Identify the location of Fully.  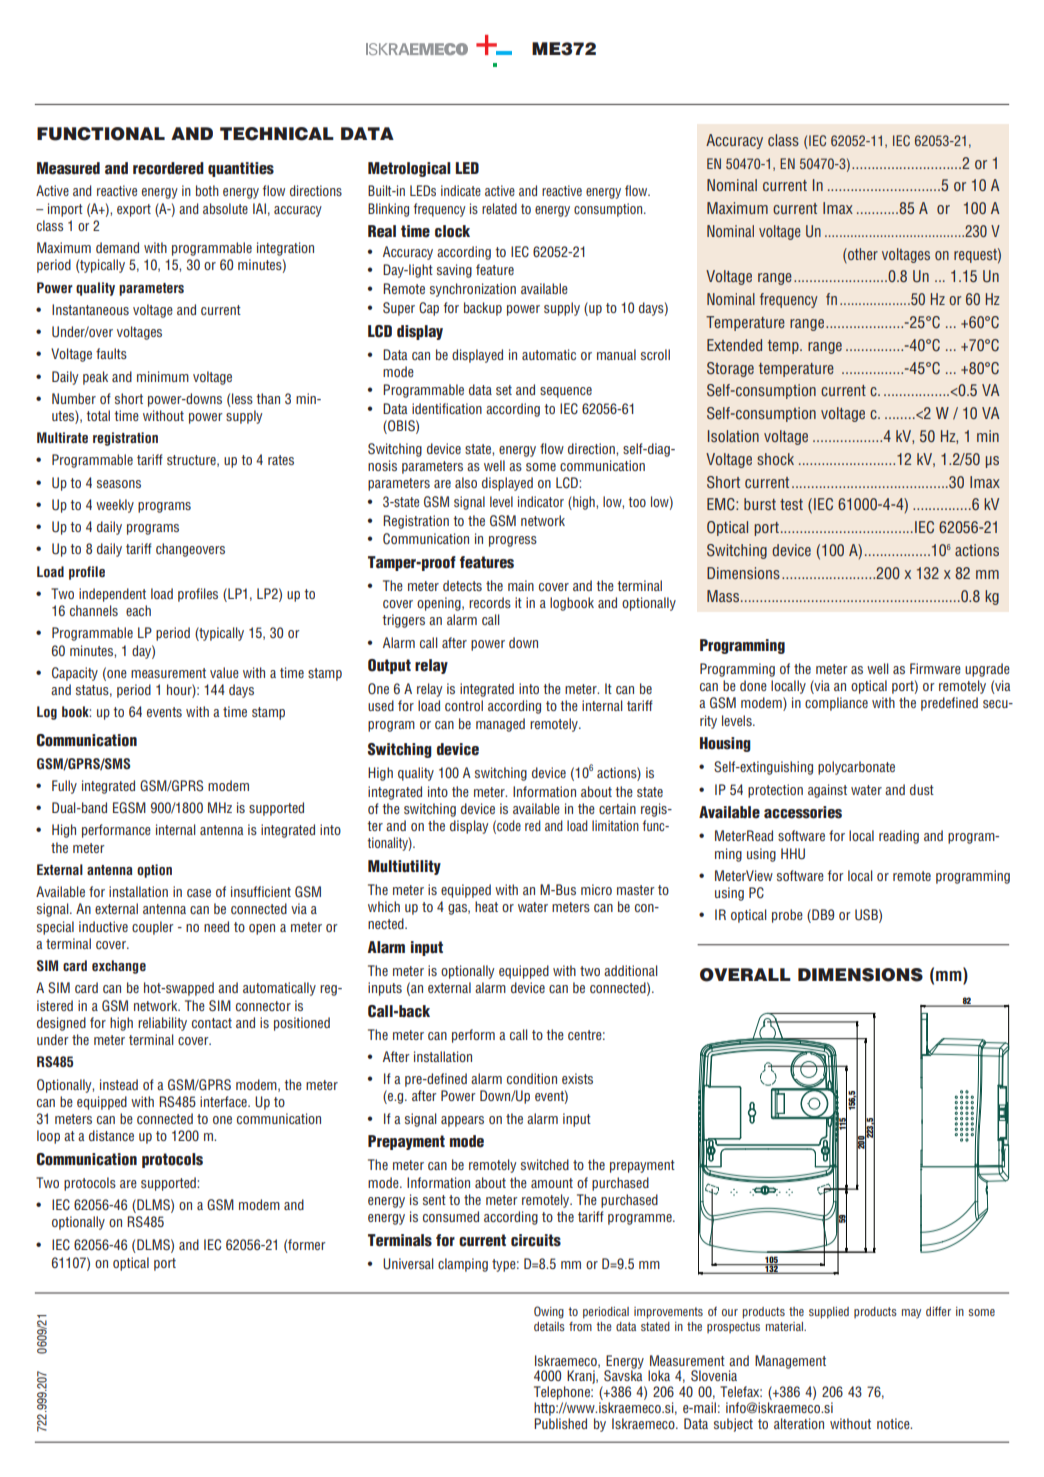
(64, 787).
